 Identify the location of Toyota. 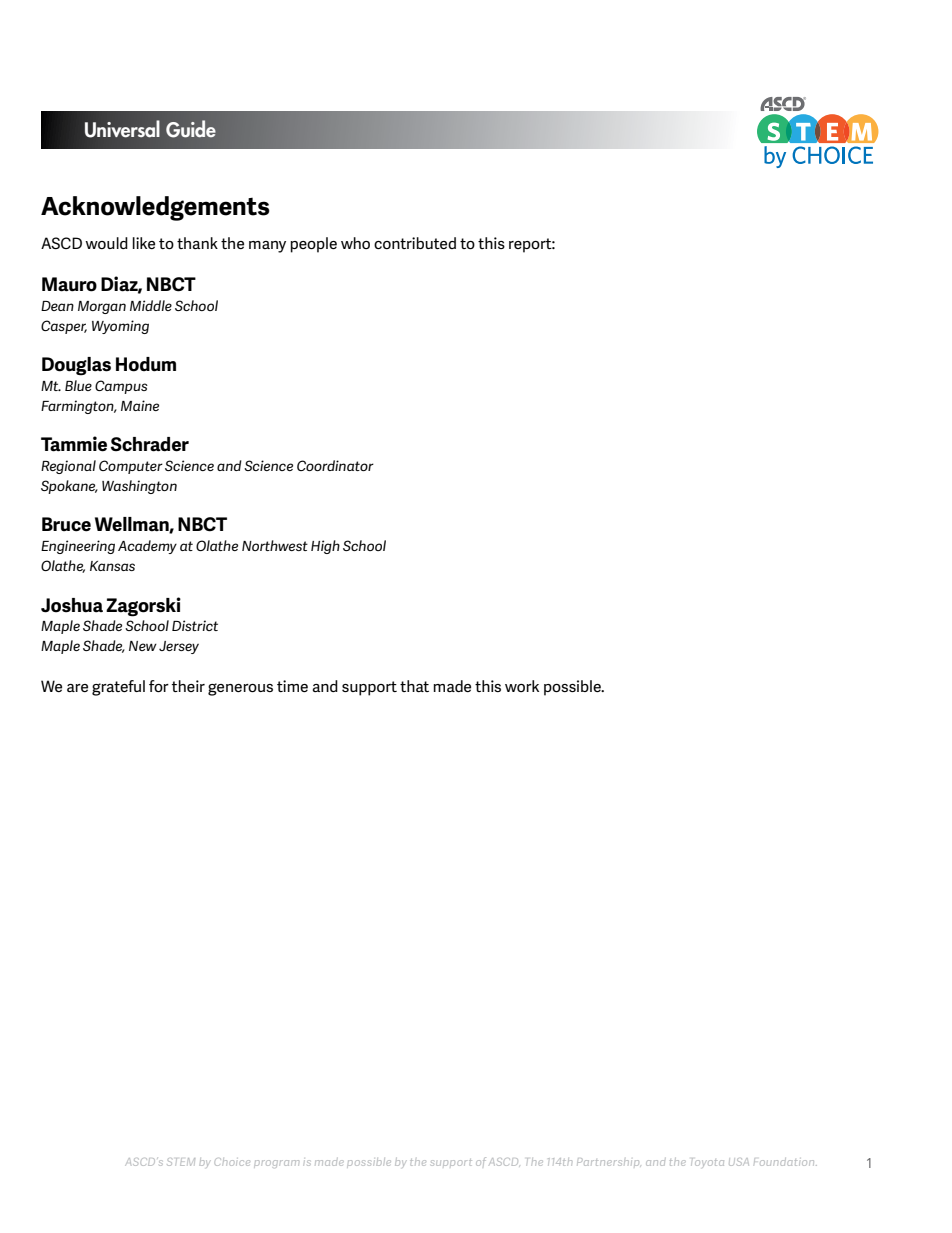
(707, 1163).
